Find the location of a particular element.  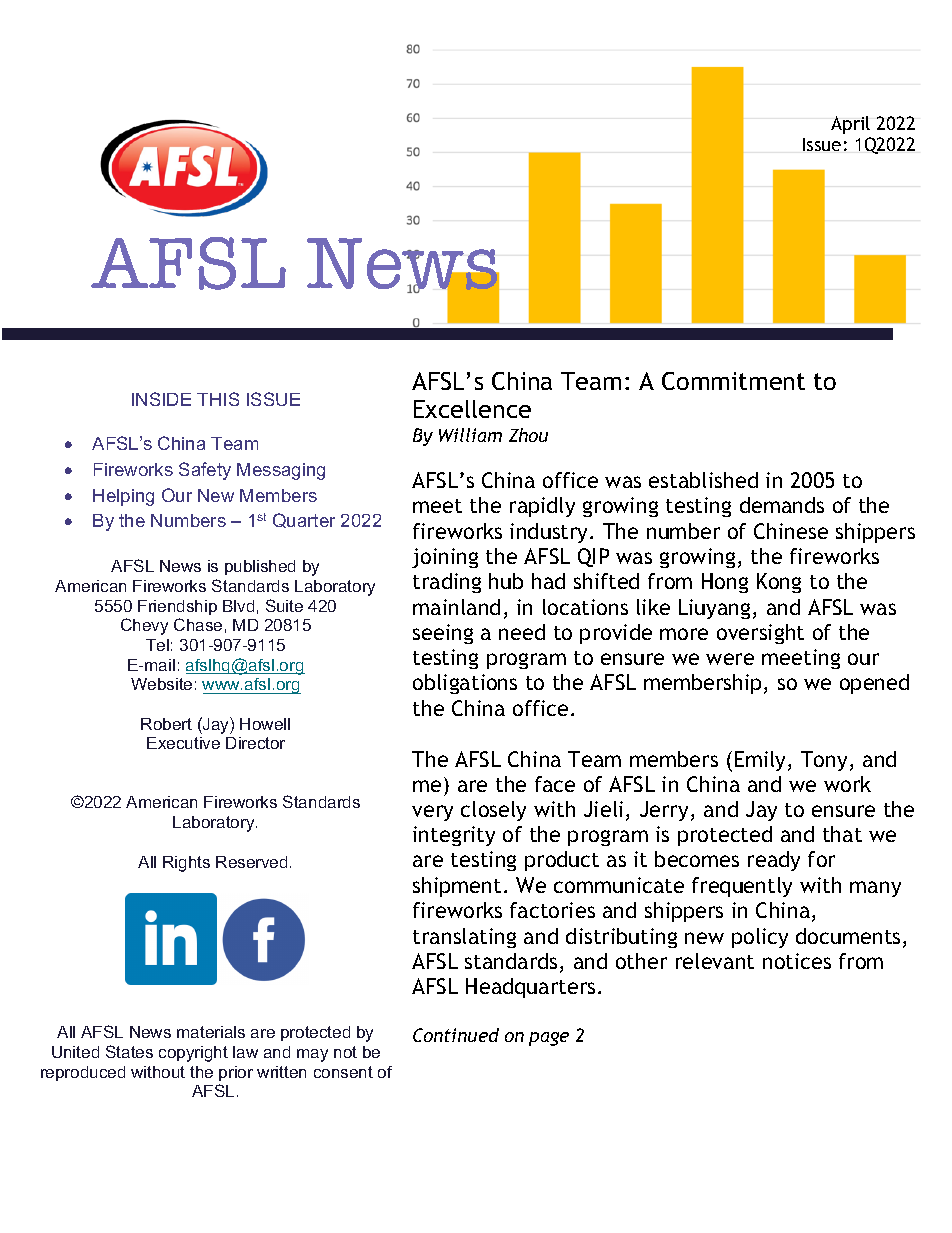

mainland is located at coordinates (456, 607).
